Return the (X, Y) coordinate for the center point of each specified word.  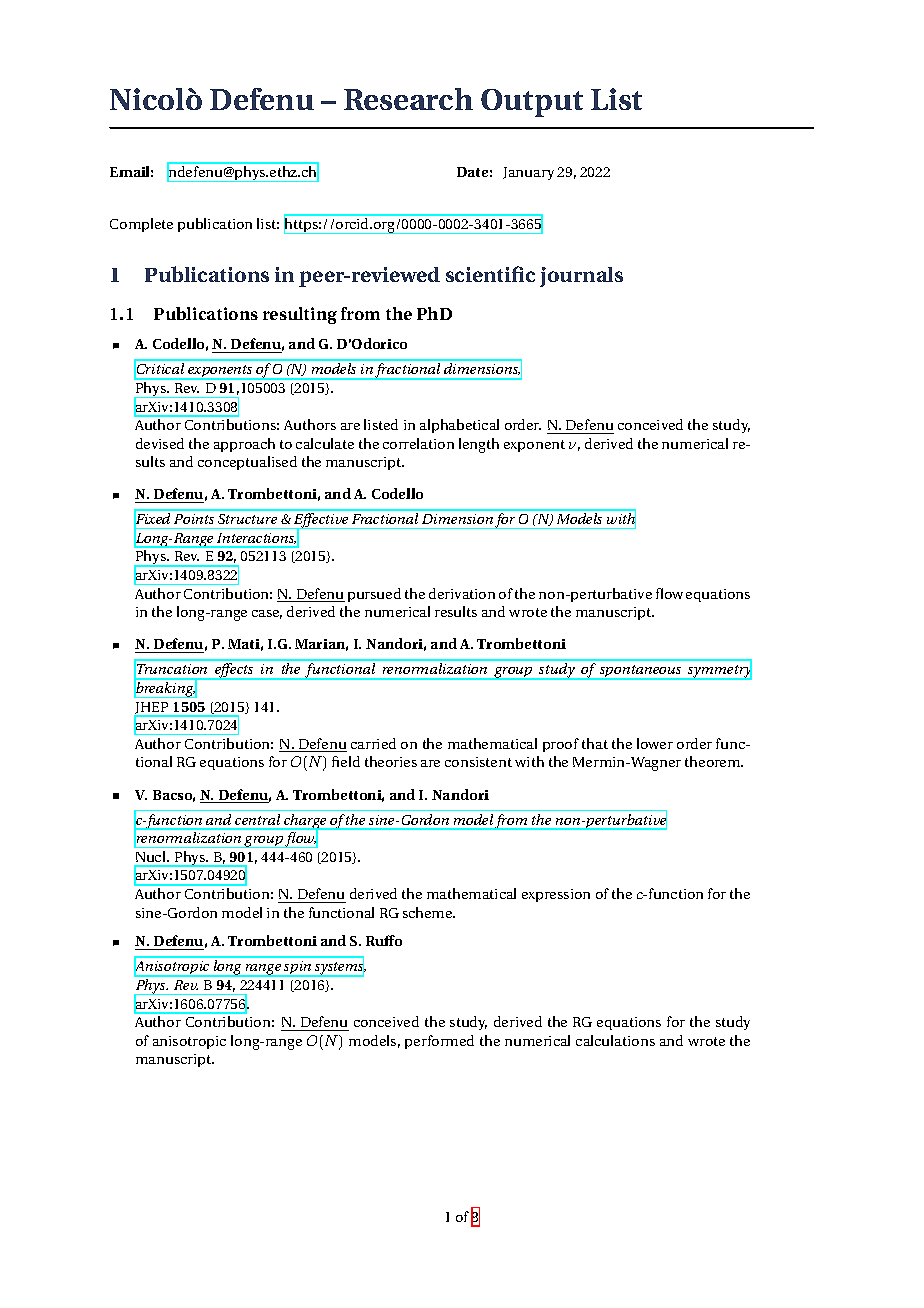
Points (194, 519)
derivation (462, 593)
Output (532, 103)
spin (298, 969)
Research (408, 99)
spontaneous (641, 672)
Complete (141, 225)
